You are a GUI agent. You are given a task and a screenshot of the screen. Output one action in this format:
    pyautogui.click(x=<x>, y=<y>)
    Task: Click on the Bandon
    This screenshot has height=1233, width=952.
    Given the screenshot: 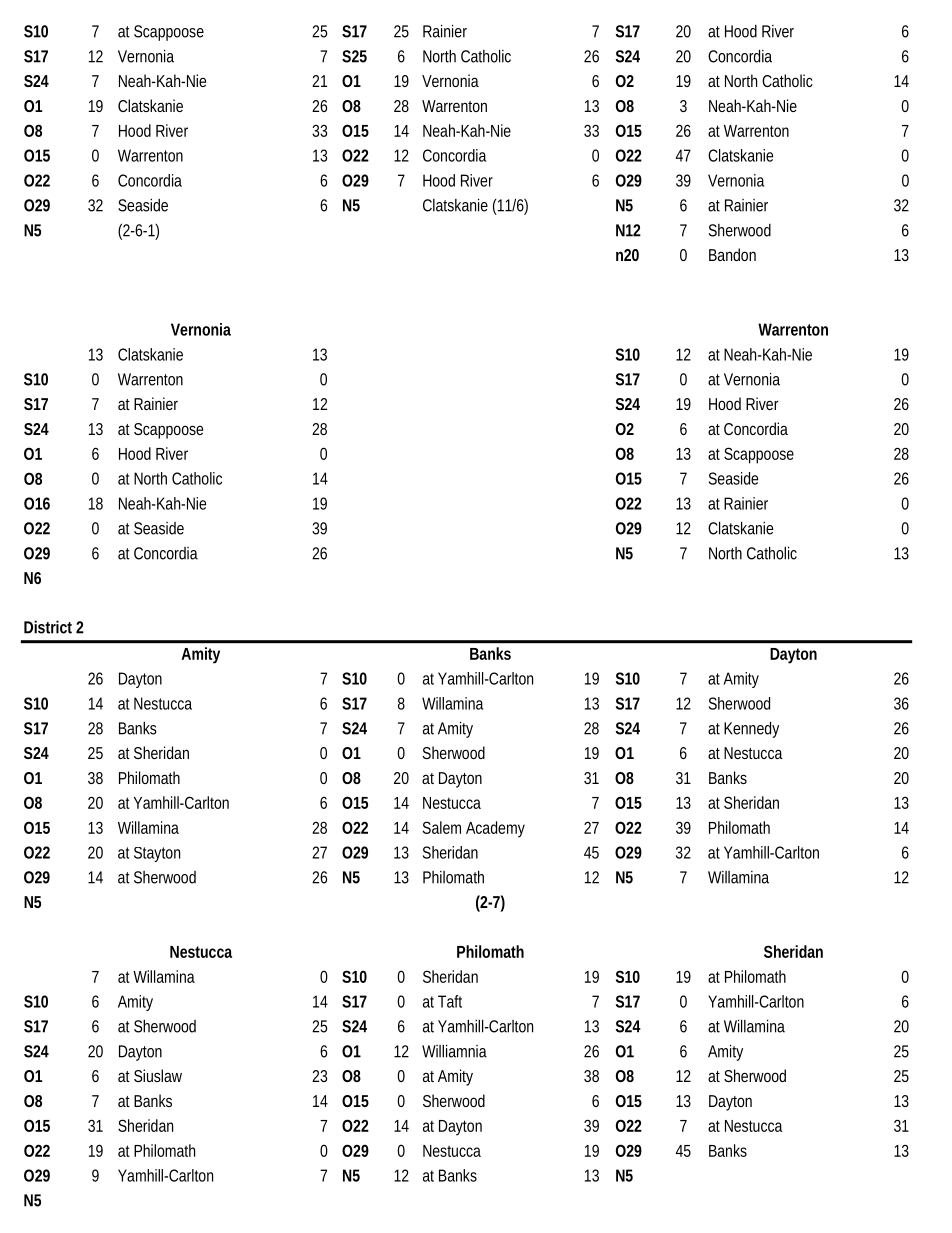 What is the action you would take?
    pyautogui.click(x=732, y=254)
